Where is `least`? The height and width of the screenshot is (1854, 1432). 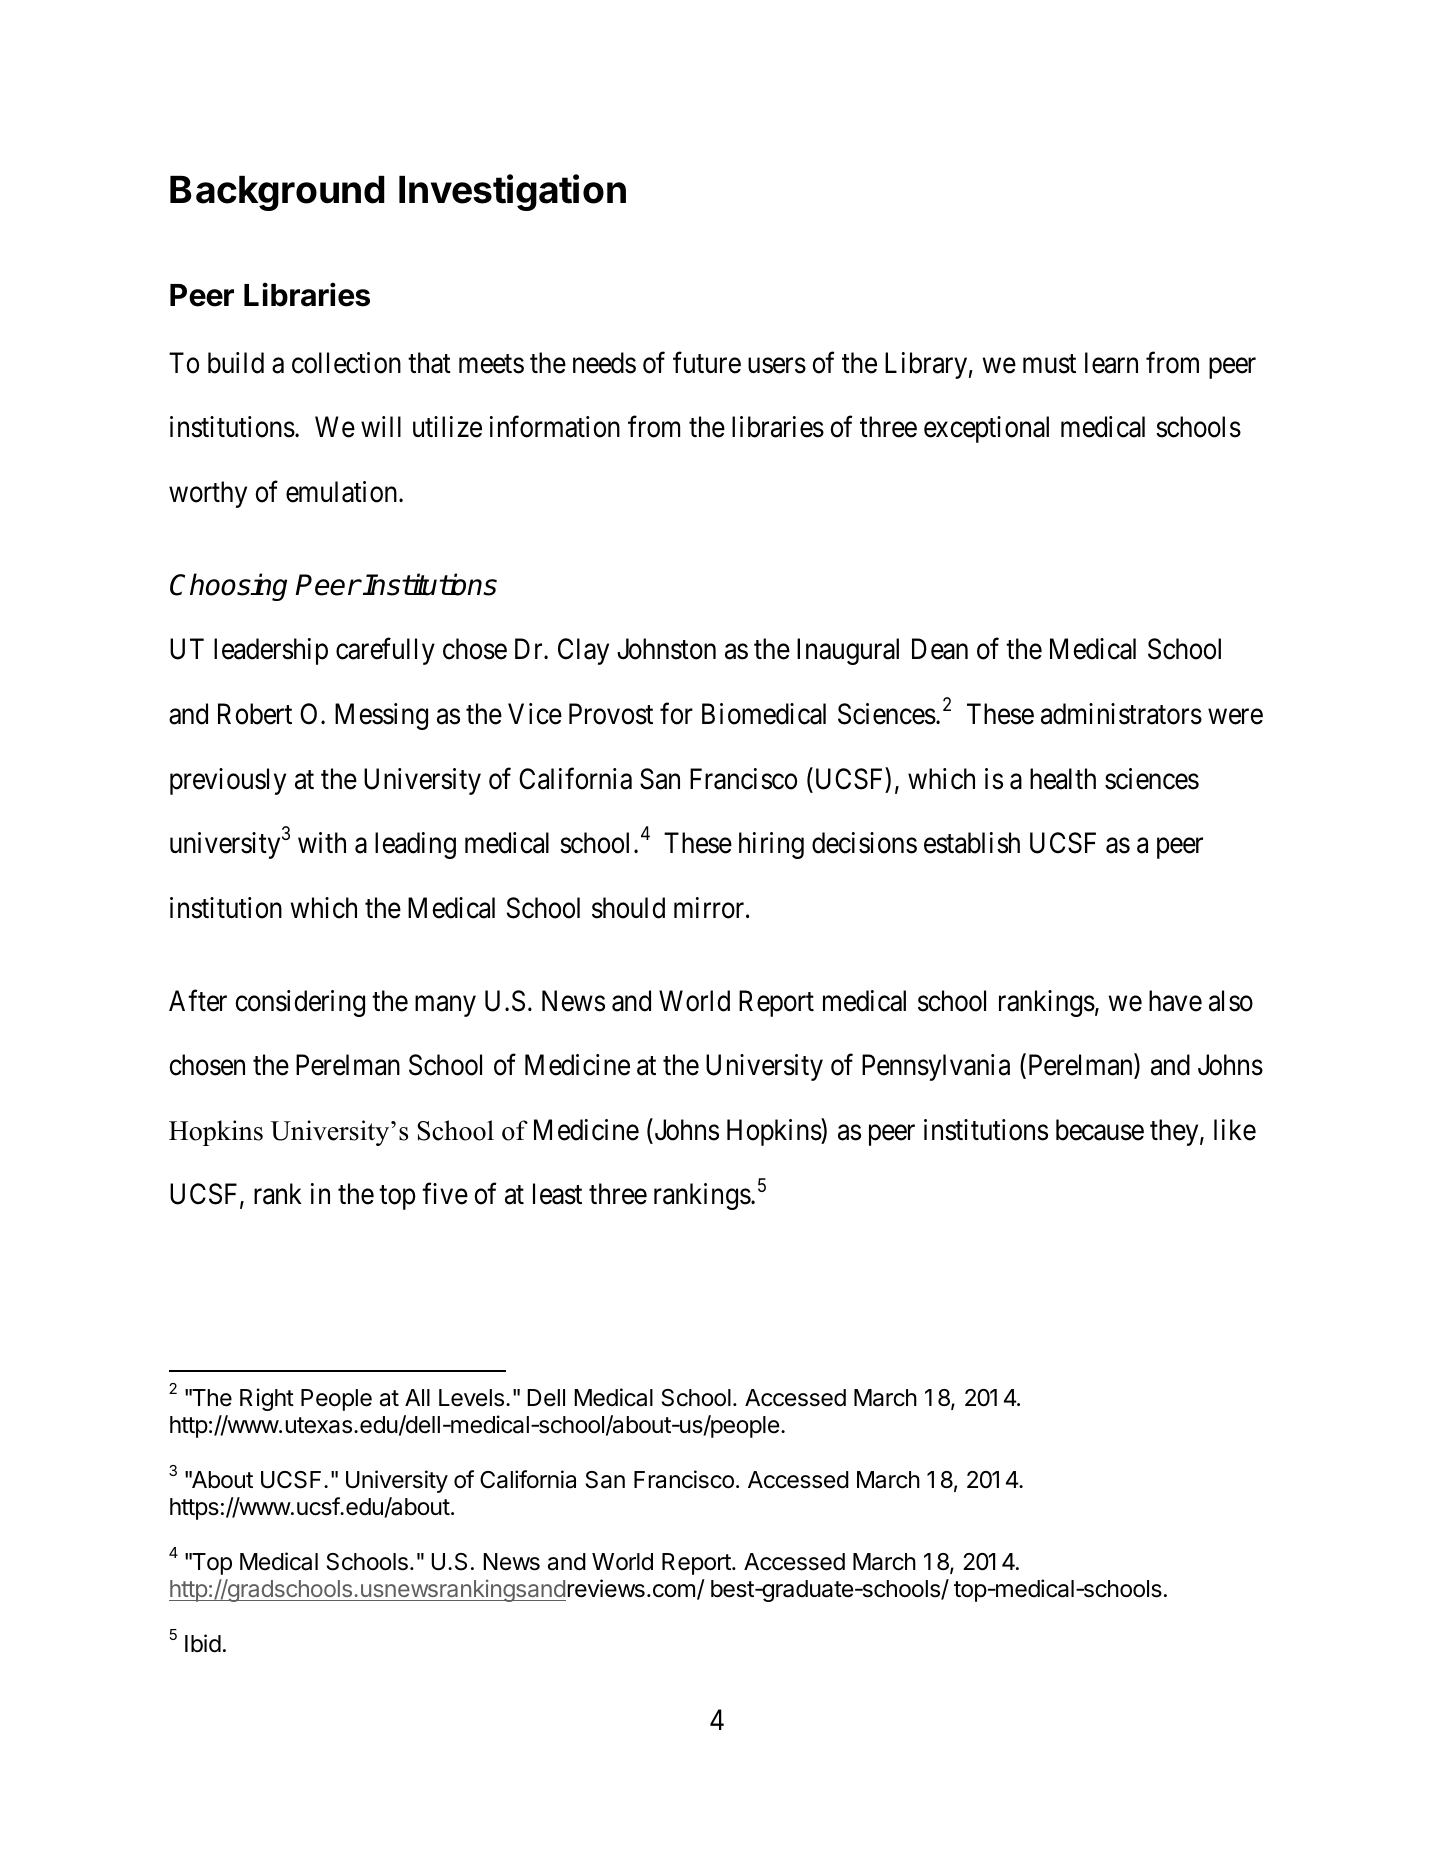 least is located at coordinates (557, 1194).
